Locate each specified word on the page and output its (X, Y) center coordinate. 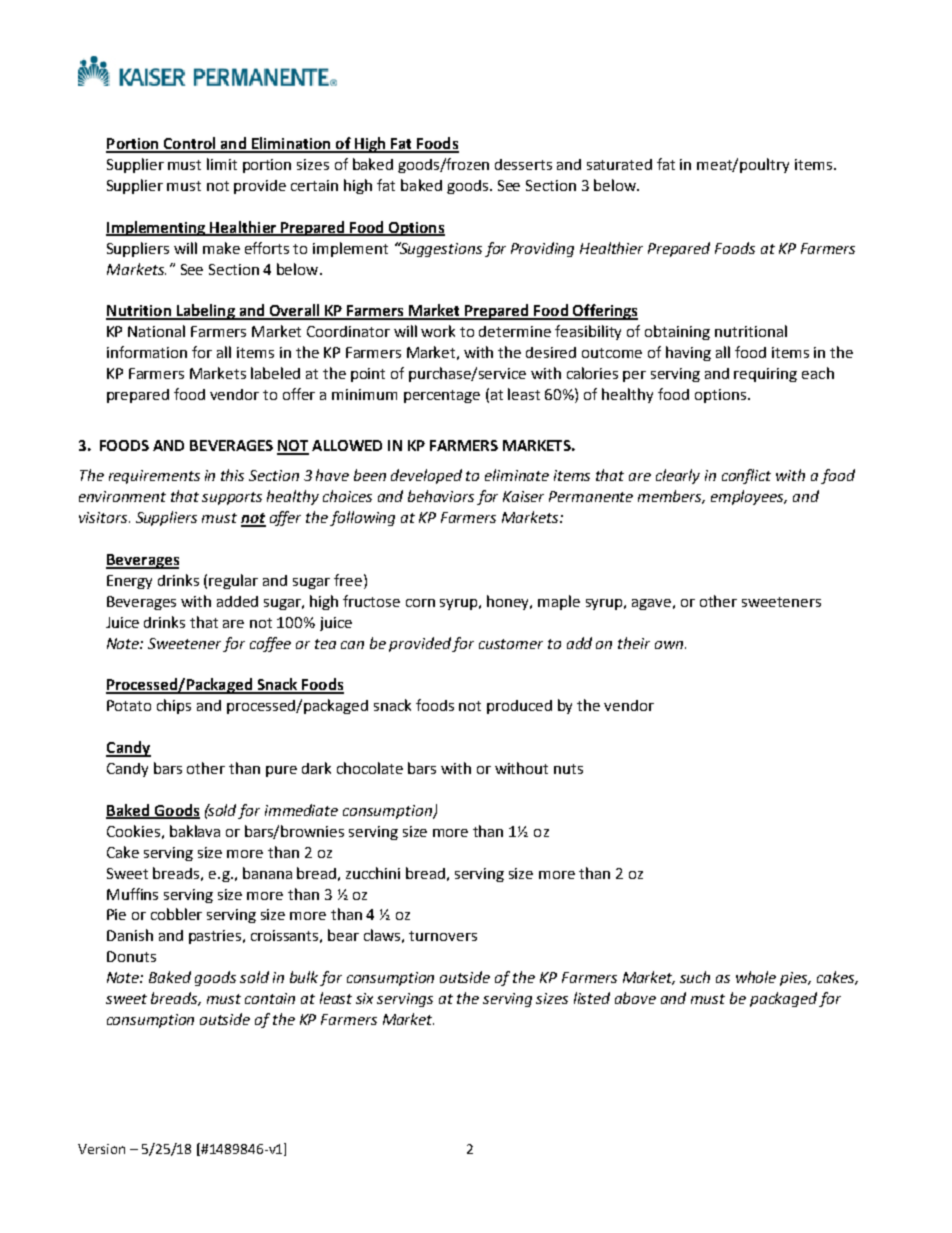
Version (101, 1149)
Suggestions (440, 249)
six (364, 998)
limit (222, 164)
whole (756, 977)
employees (749, 497)
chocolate (370, 768)
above (635, 998)
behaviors (441, 496)
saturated (619, 164)
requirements (154, 477)
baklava (195, 831)
